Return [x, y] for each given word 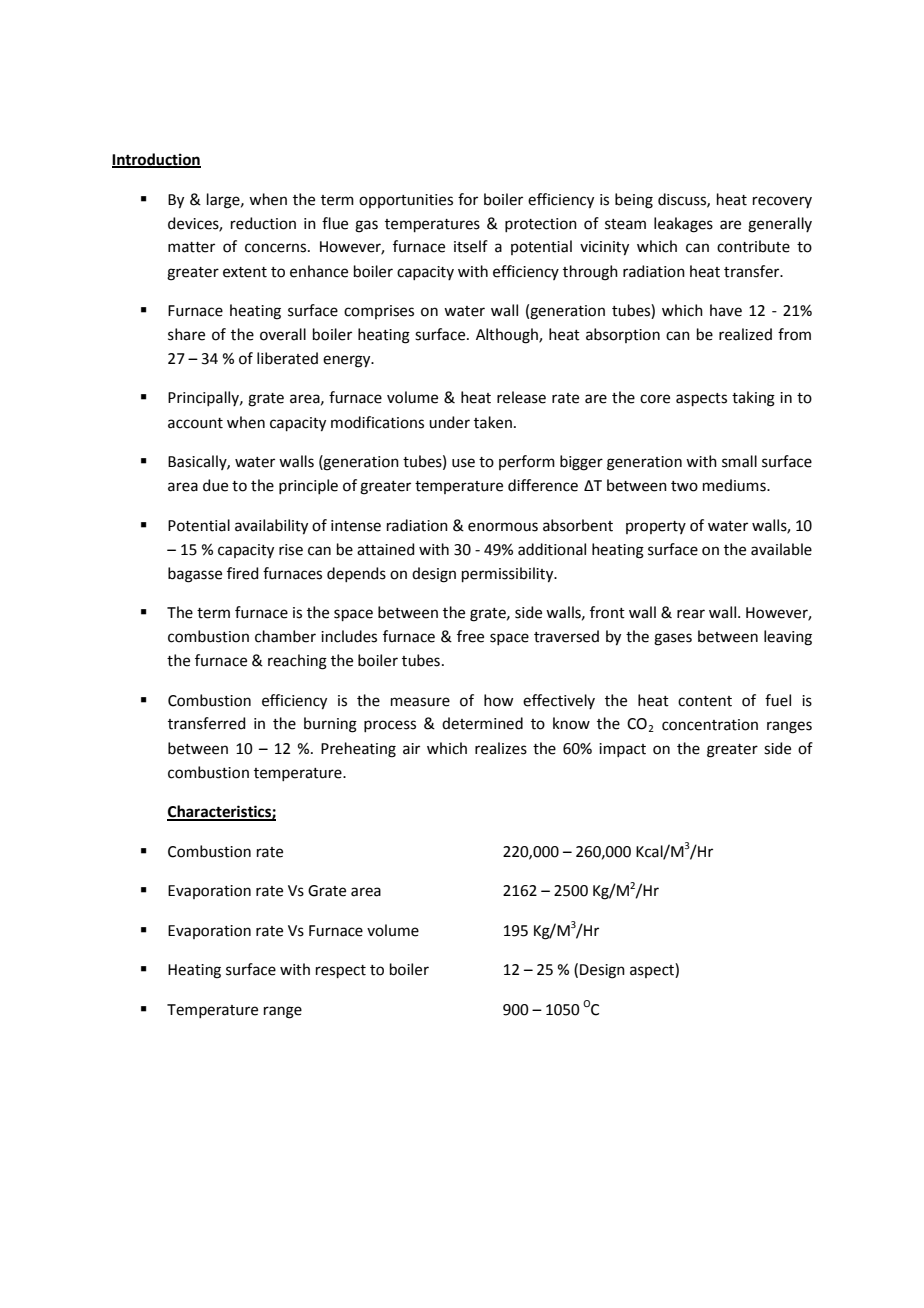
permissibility [509, 575]
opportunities [406, 201]
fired [243, 573]
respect [341, 971]
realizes [501, 748]
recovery [782, 202]
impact [622, 750]
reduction [263, 223]
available [781, 549]
